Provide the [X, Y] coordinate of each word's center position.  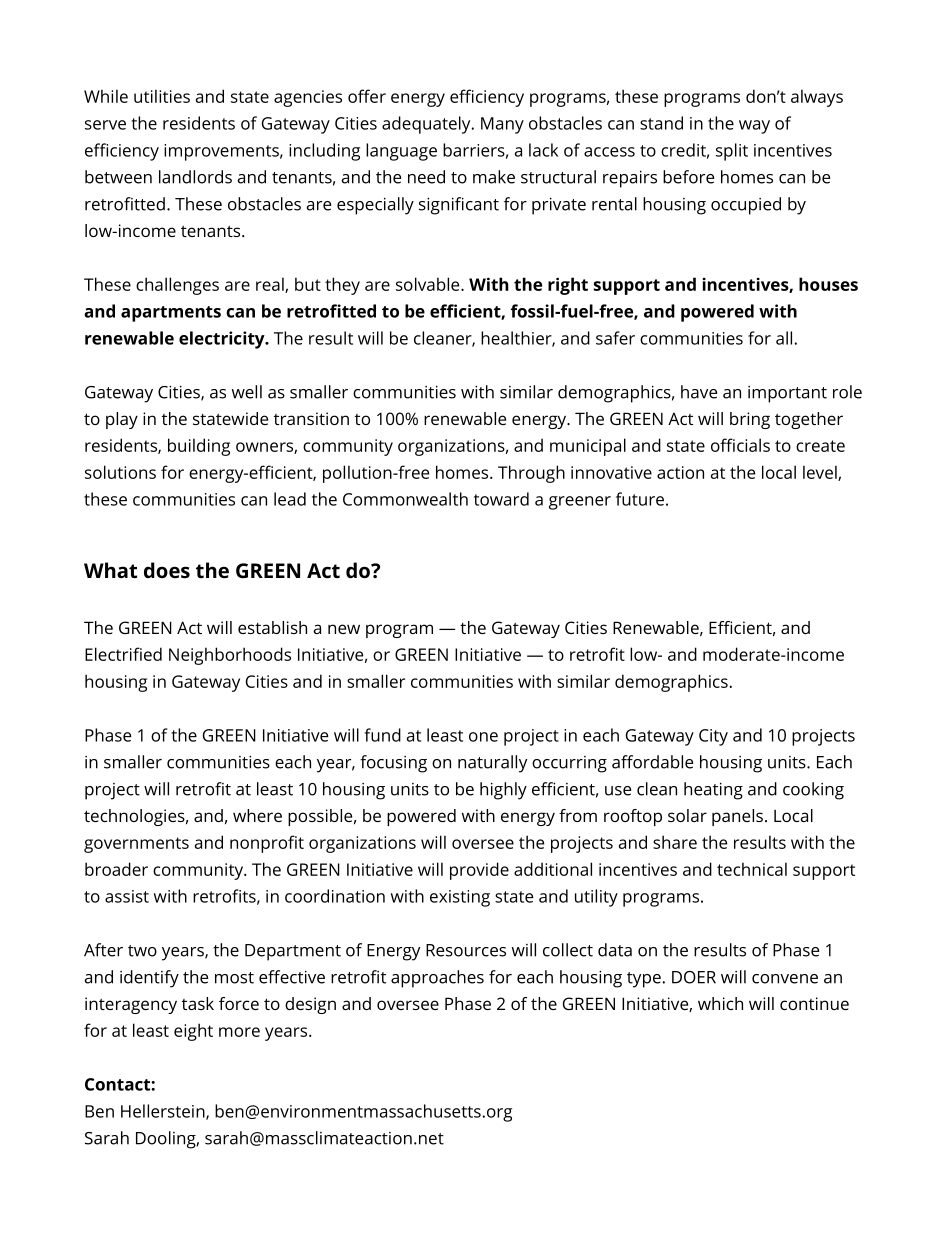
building [199, 447]
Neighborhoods [230, 656]
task [198, 1003]
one [483, 737]
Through [531, 474]
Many [502, 125]
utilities [162, 96]
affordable [652, 762]
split [732, 152]
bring [750, 420]
